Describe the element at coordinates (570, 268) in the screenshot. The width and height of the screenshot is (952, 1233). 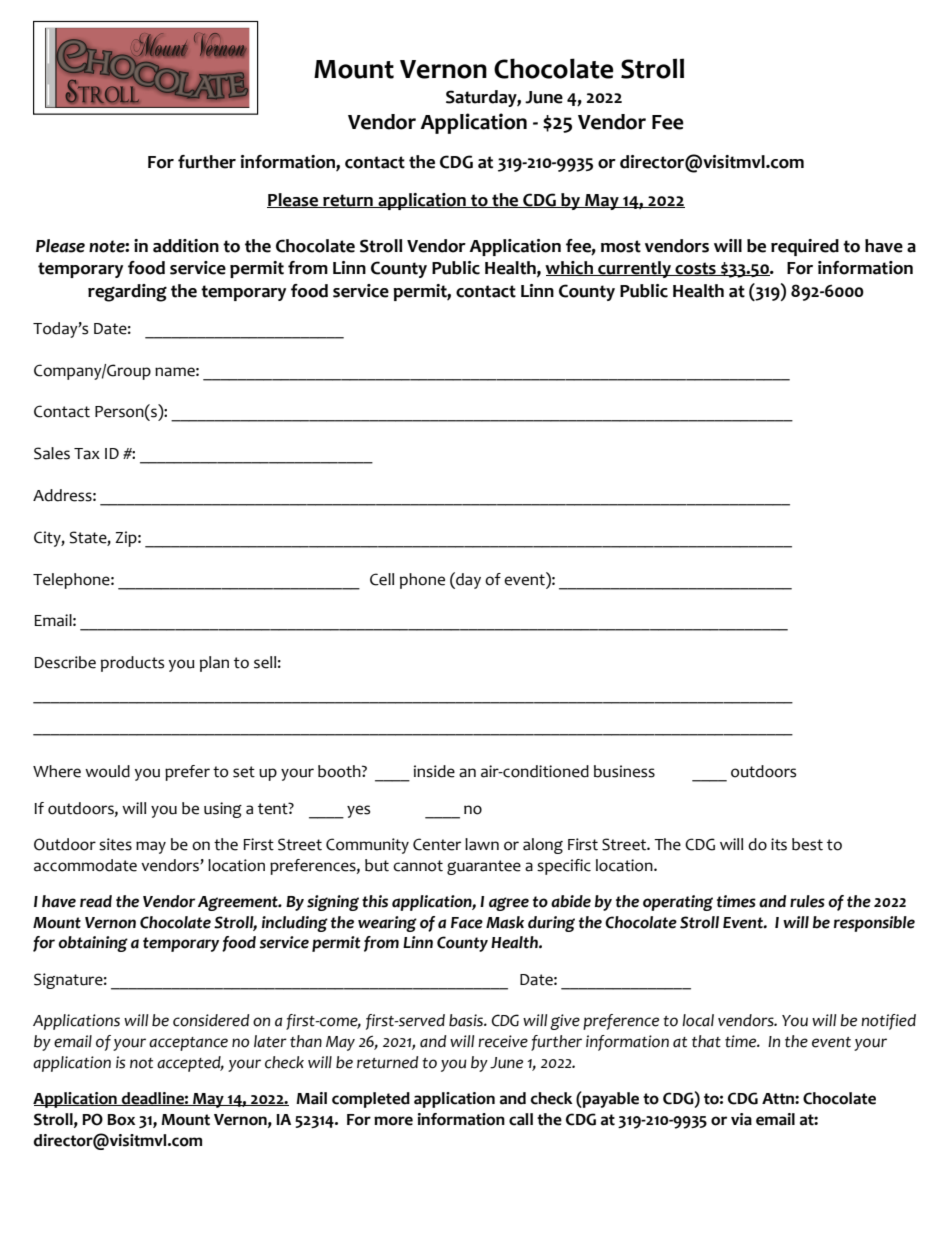
I see `which` at that location.
